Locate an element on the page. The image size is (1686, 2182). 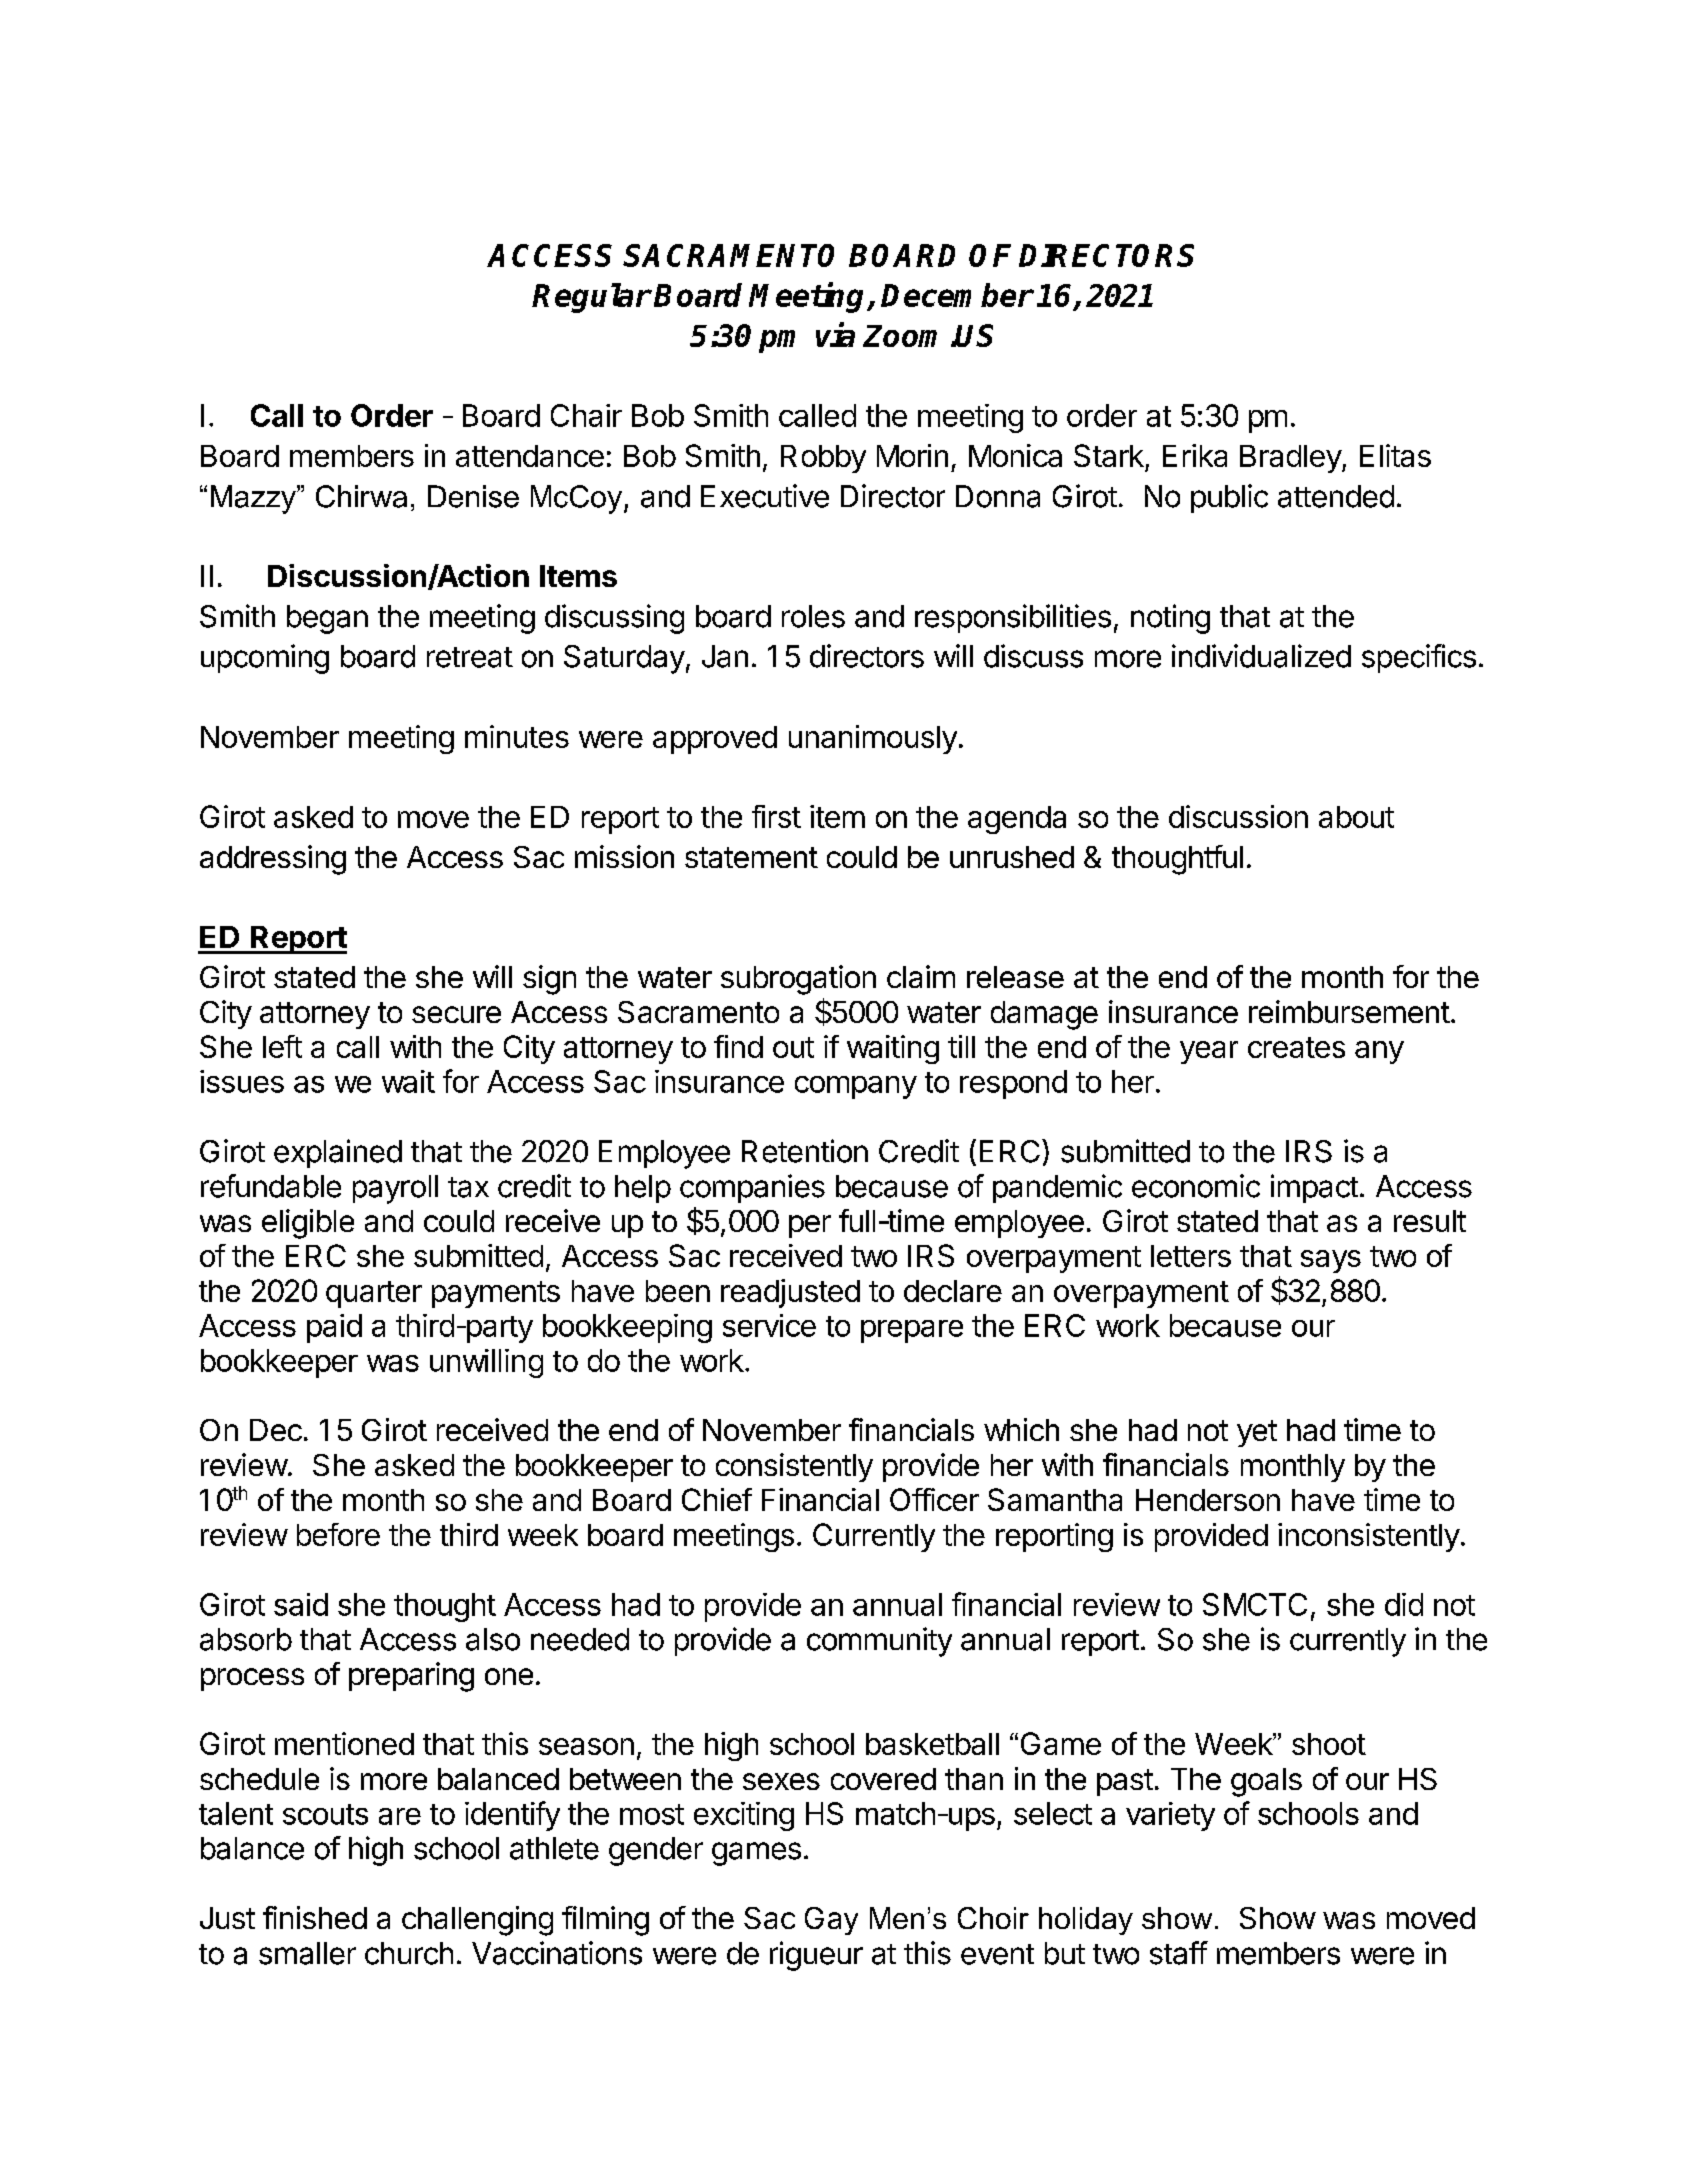
about is located at coordinates (1356, 817).
